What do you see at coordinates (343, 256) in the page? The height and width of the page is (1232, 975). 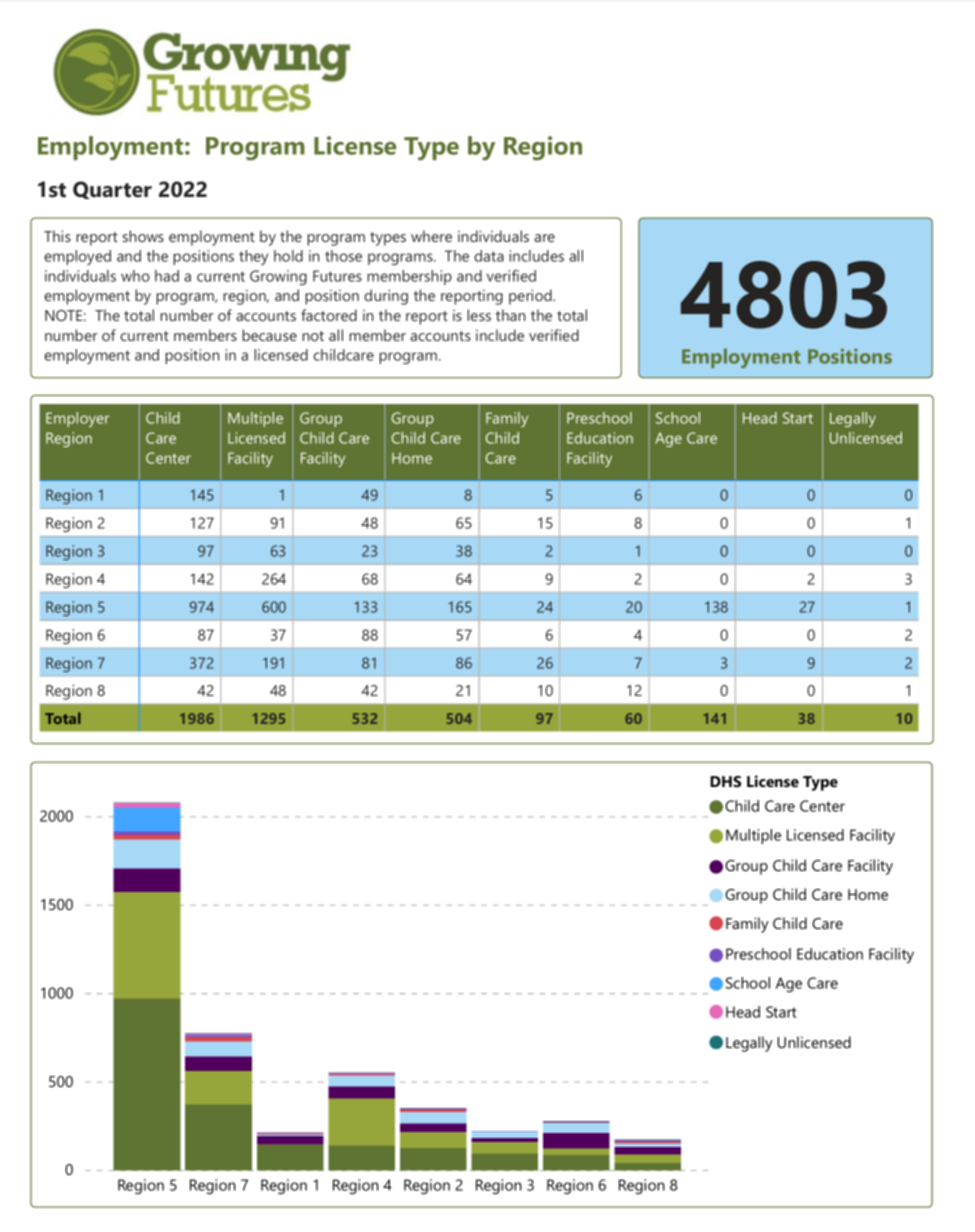 I see `those` at bounding box center [343, 256].
